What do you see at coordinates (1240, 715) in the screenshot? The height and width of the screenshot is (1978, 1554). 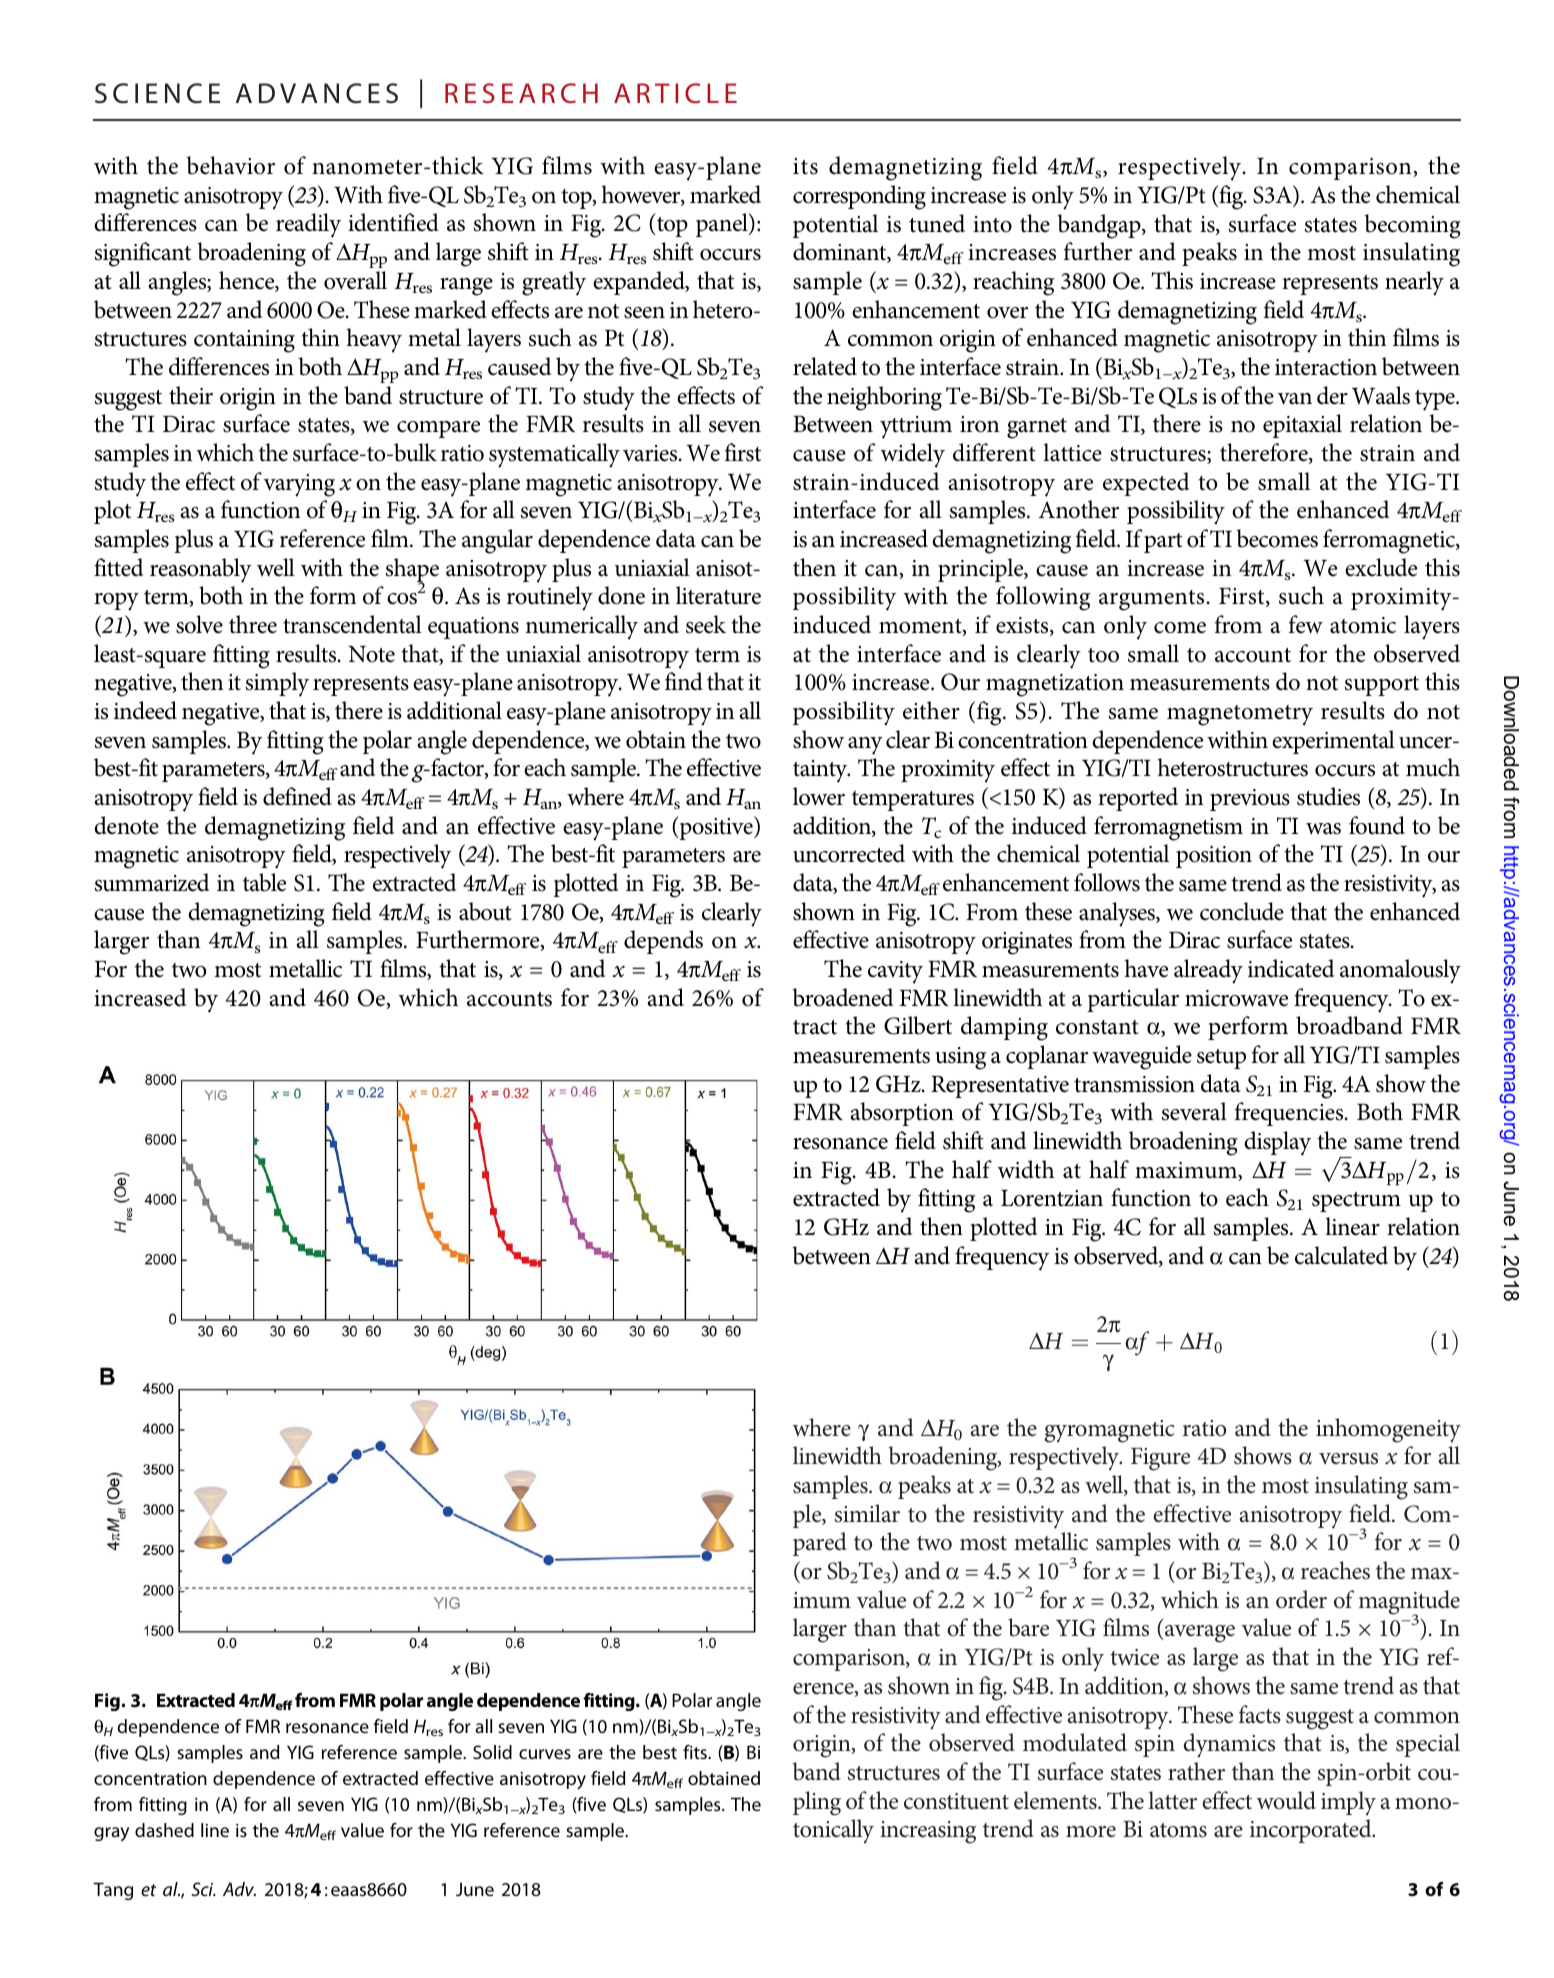 I see `magnetometry` at bounding box center [1240, 715].
